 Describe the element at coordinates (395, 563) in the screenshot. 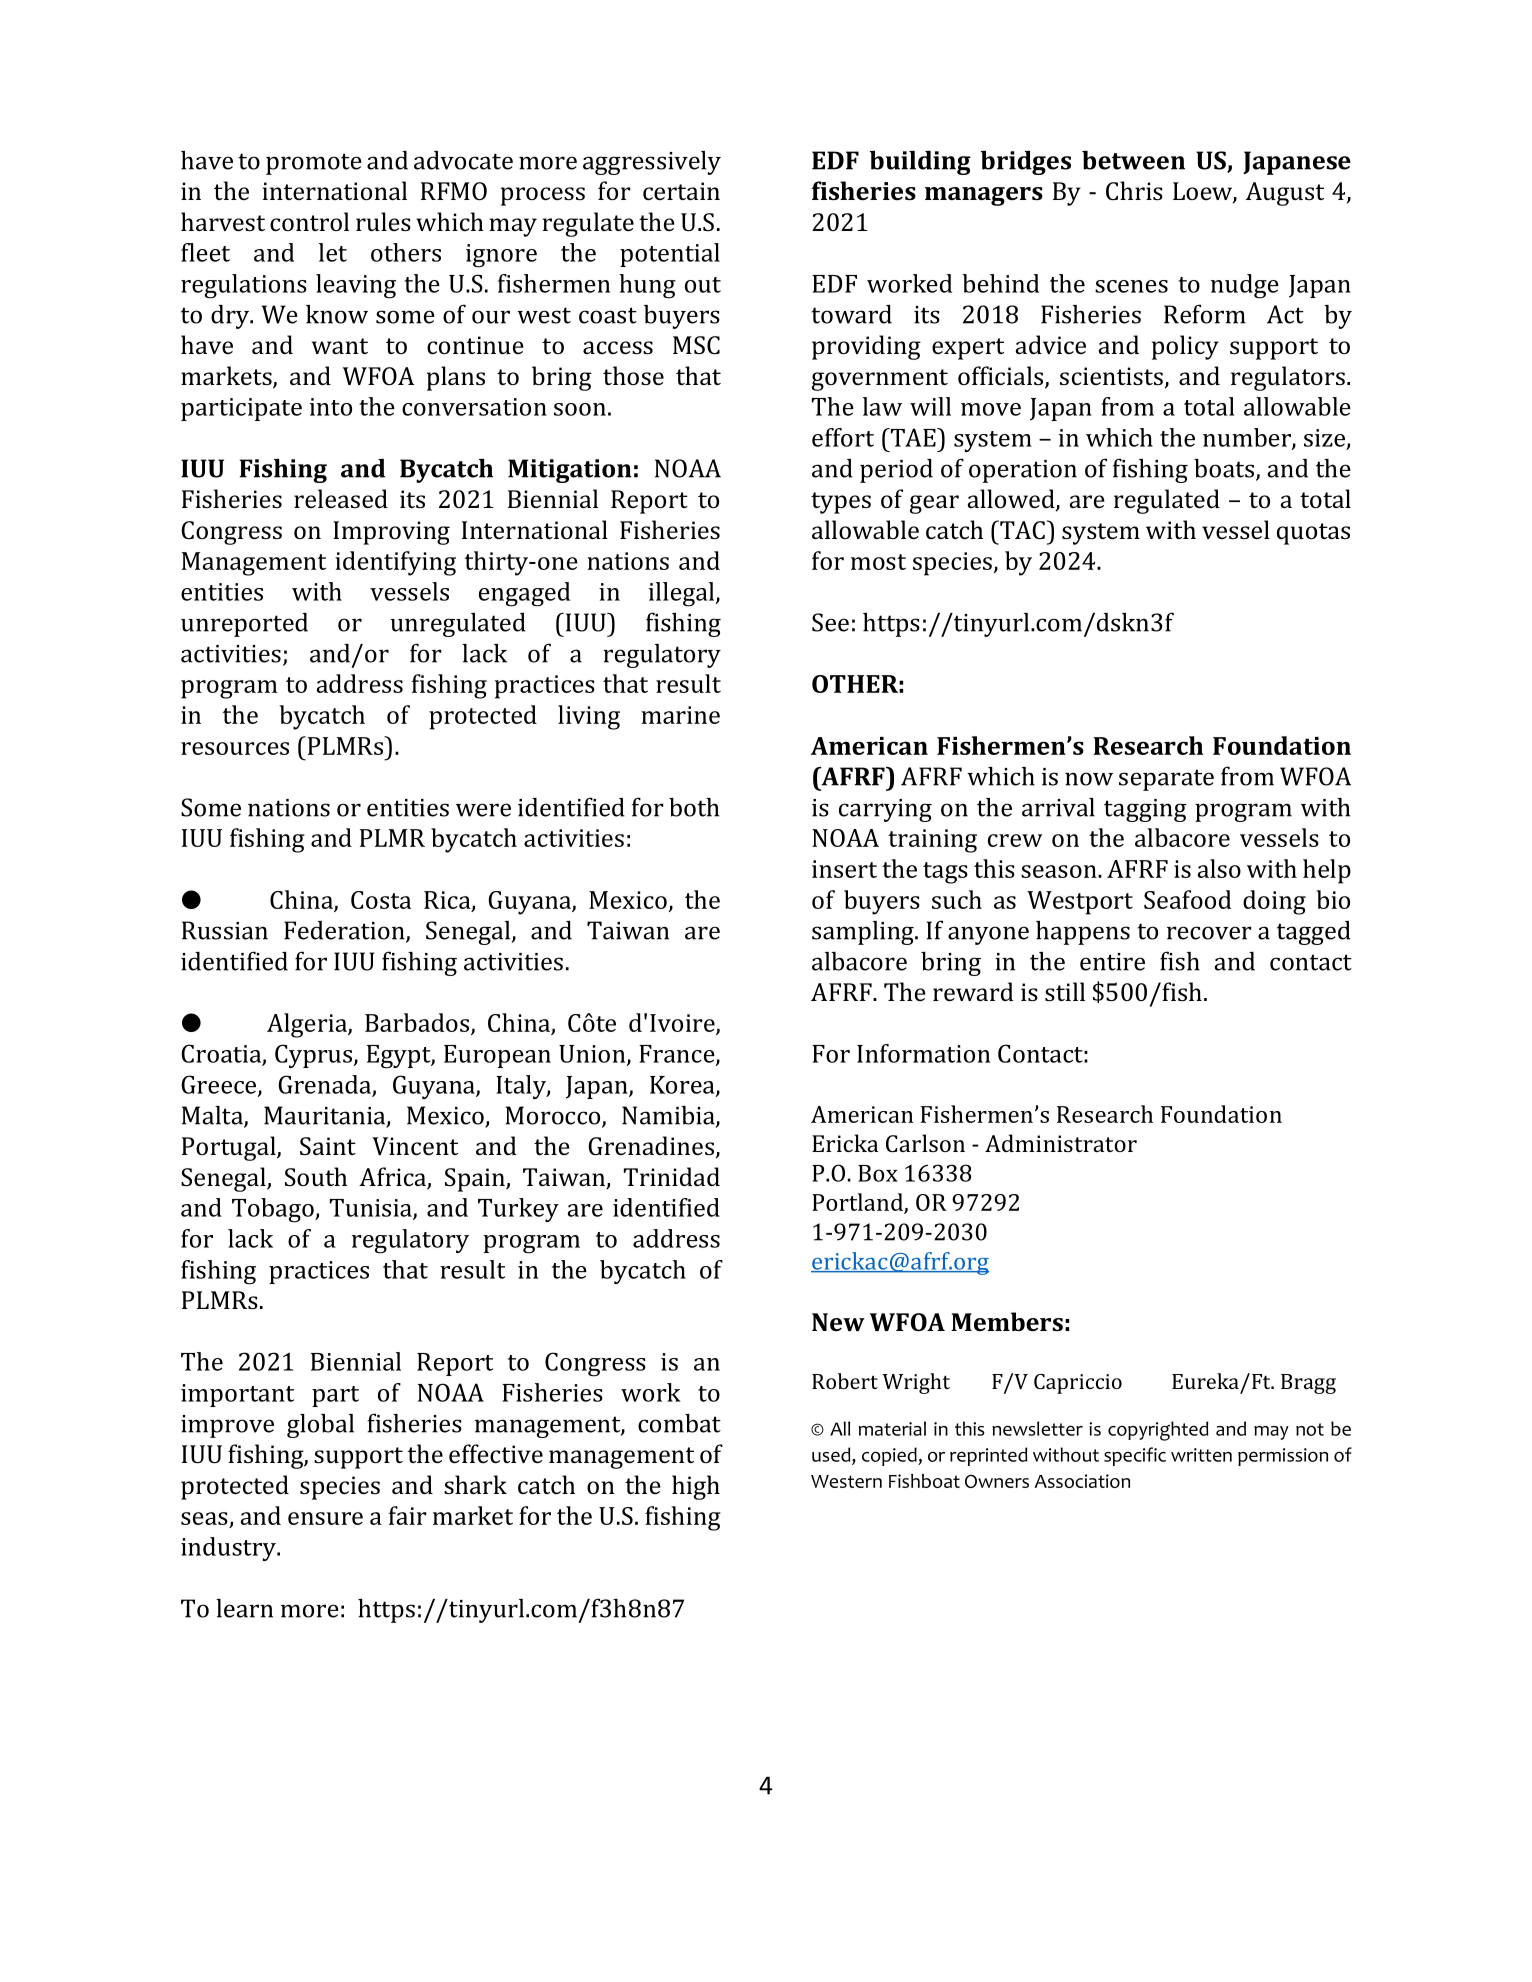

I see `identifying` at that location.
